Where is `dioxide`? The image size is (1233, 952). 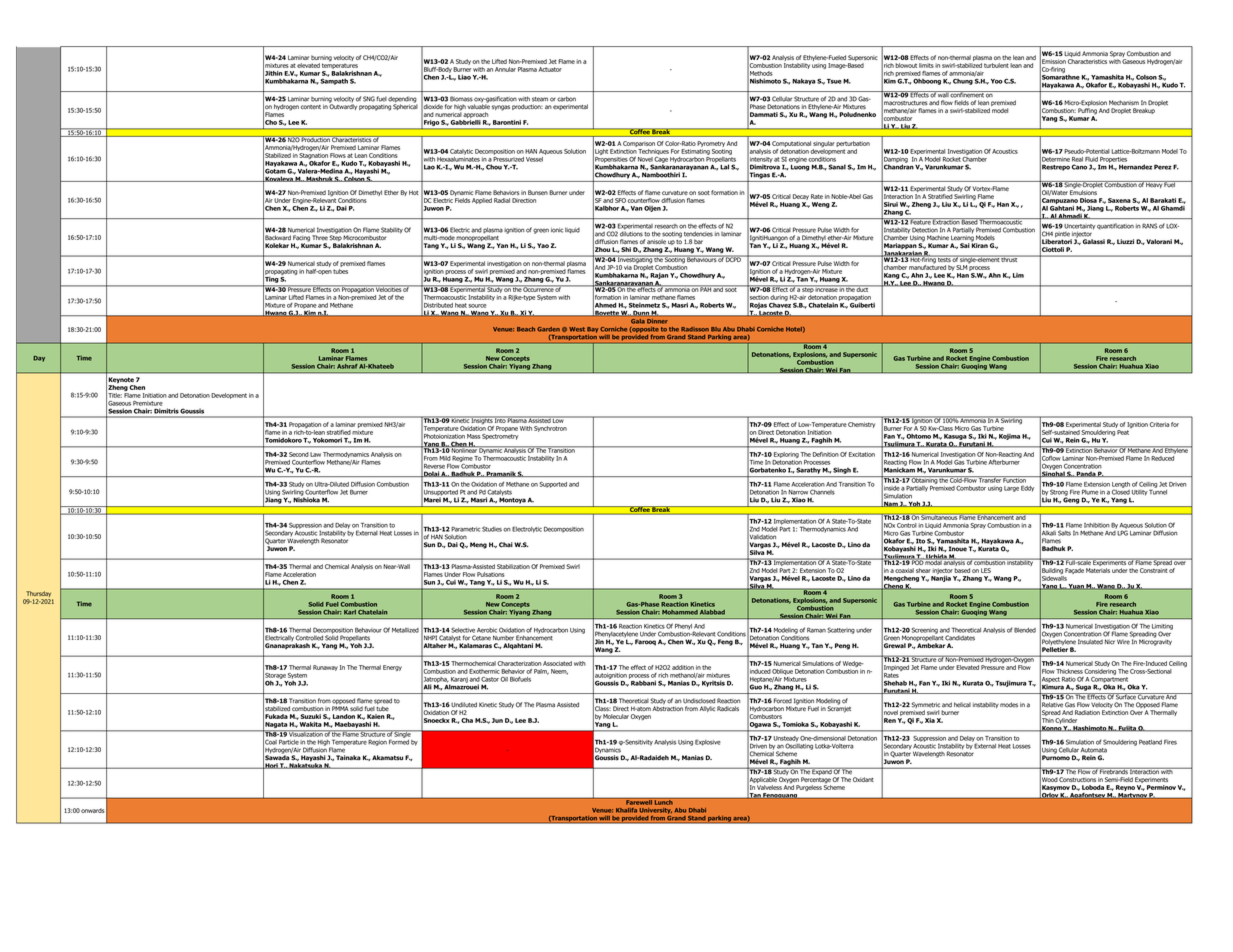
dioxide is located at coordinates (433, 107).
